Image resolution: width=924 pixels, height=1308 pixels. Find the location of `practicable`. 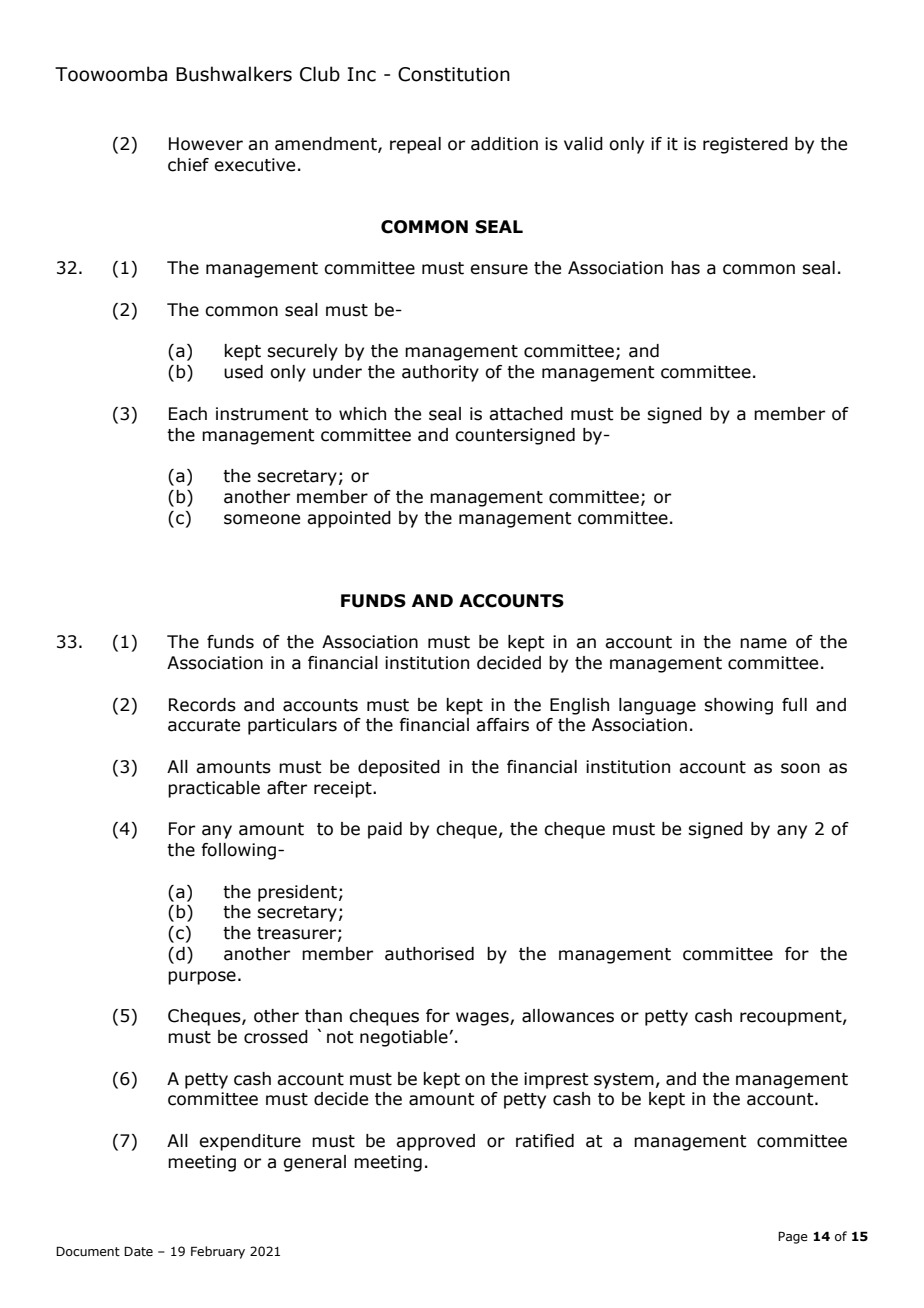

practicable is located at coordinates (214, 789).
